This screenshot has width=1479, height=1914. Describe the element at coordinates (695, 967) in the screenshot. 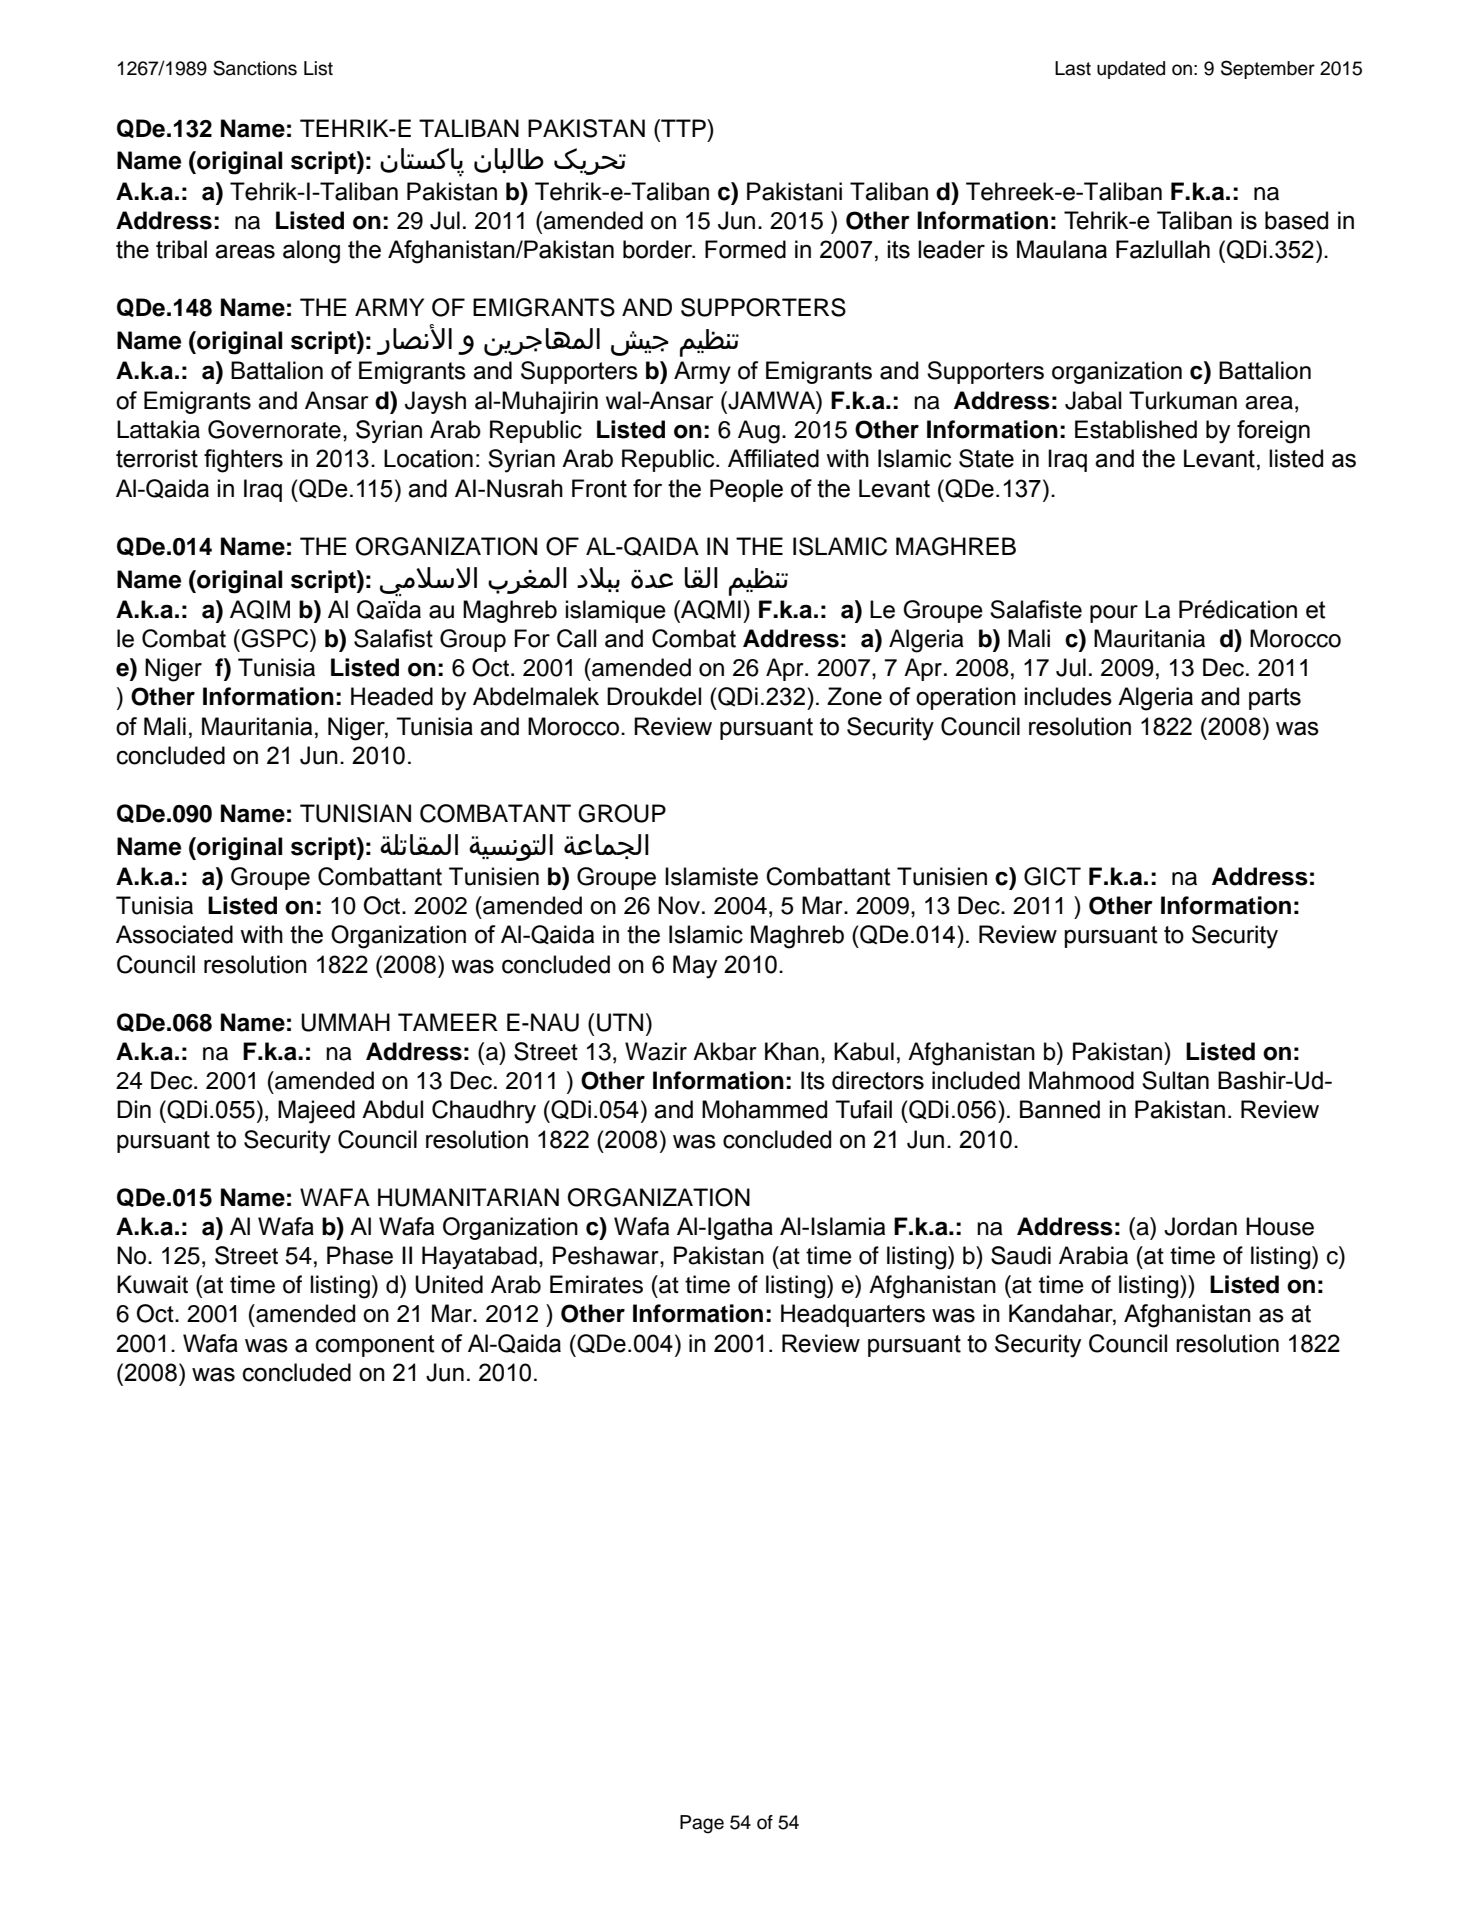

I see `May` at that location.
